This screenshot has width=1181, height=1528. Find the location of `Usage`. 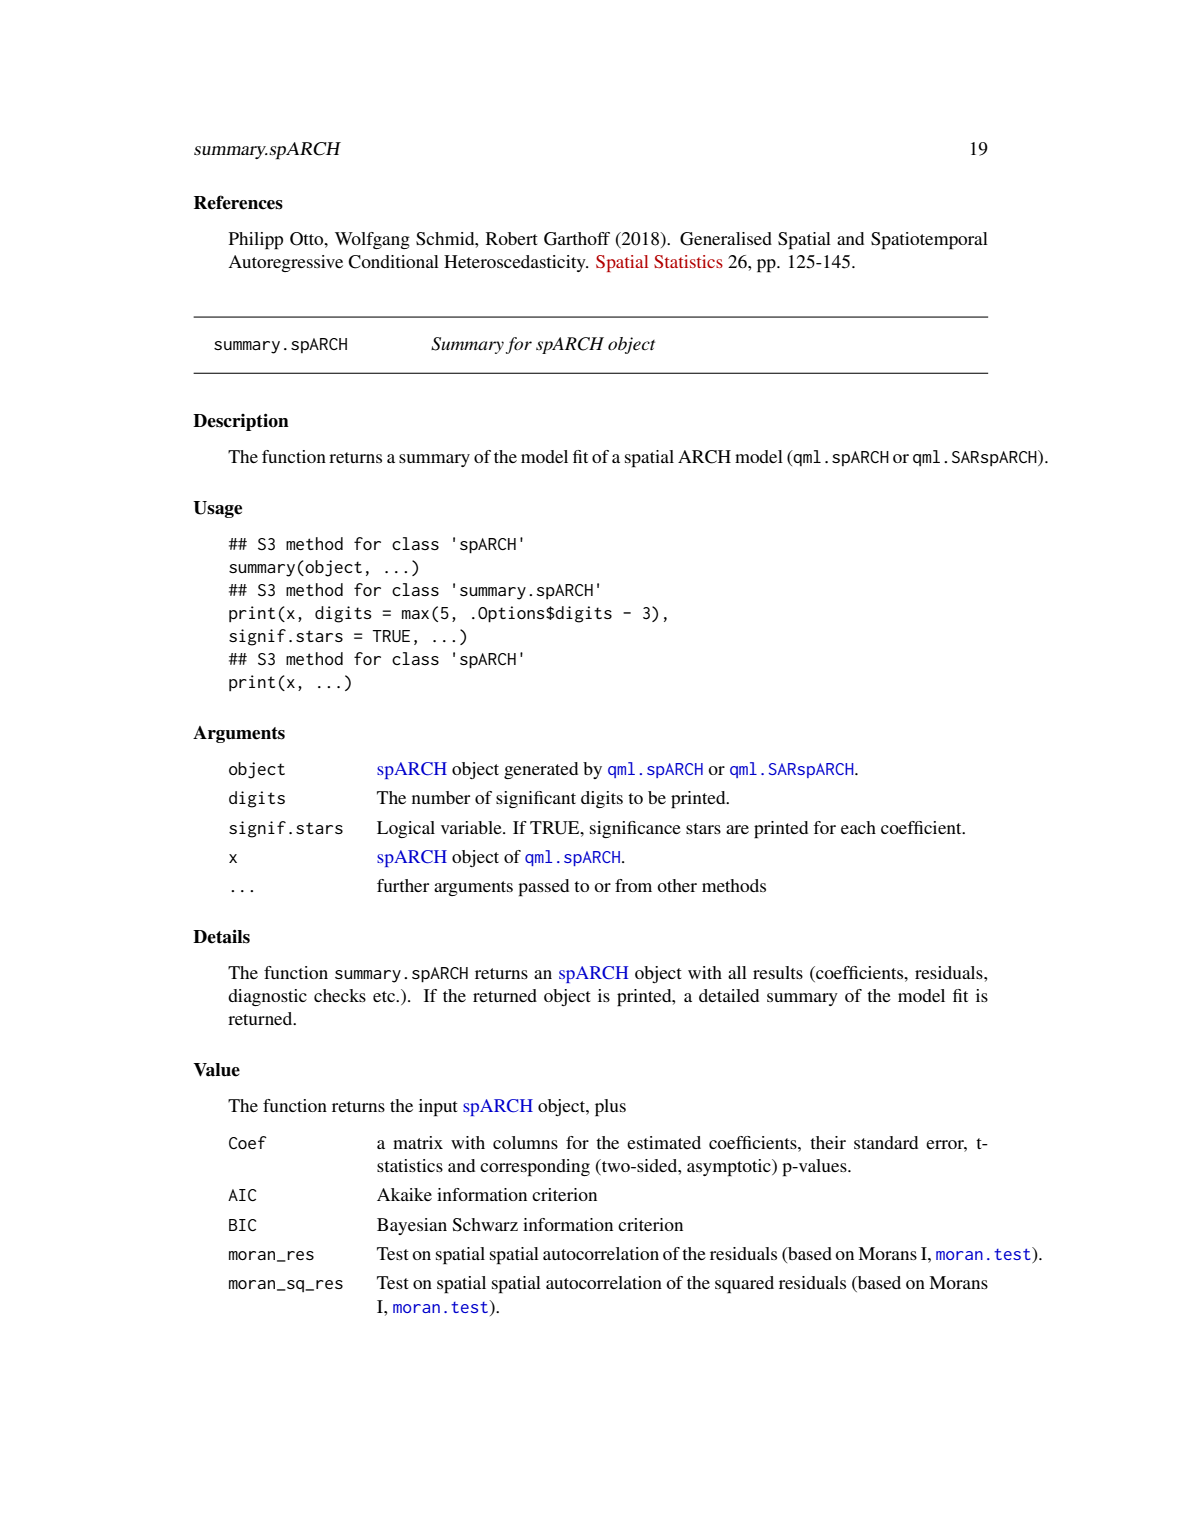

Usage is located at coordinates (217, 509).
